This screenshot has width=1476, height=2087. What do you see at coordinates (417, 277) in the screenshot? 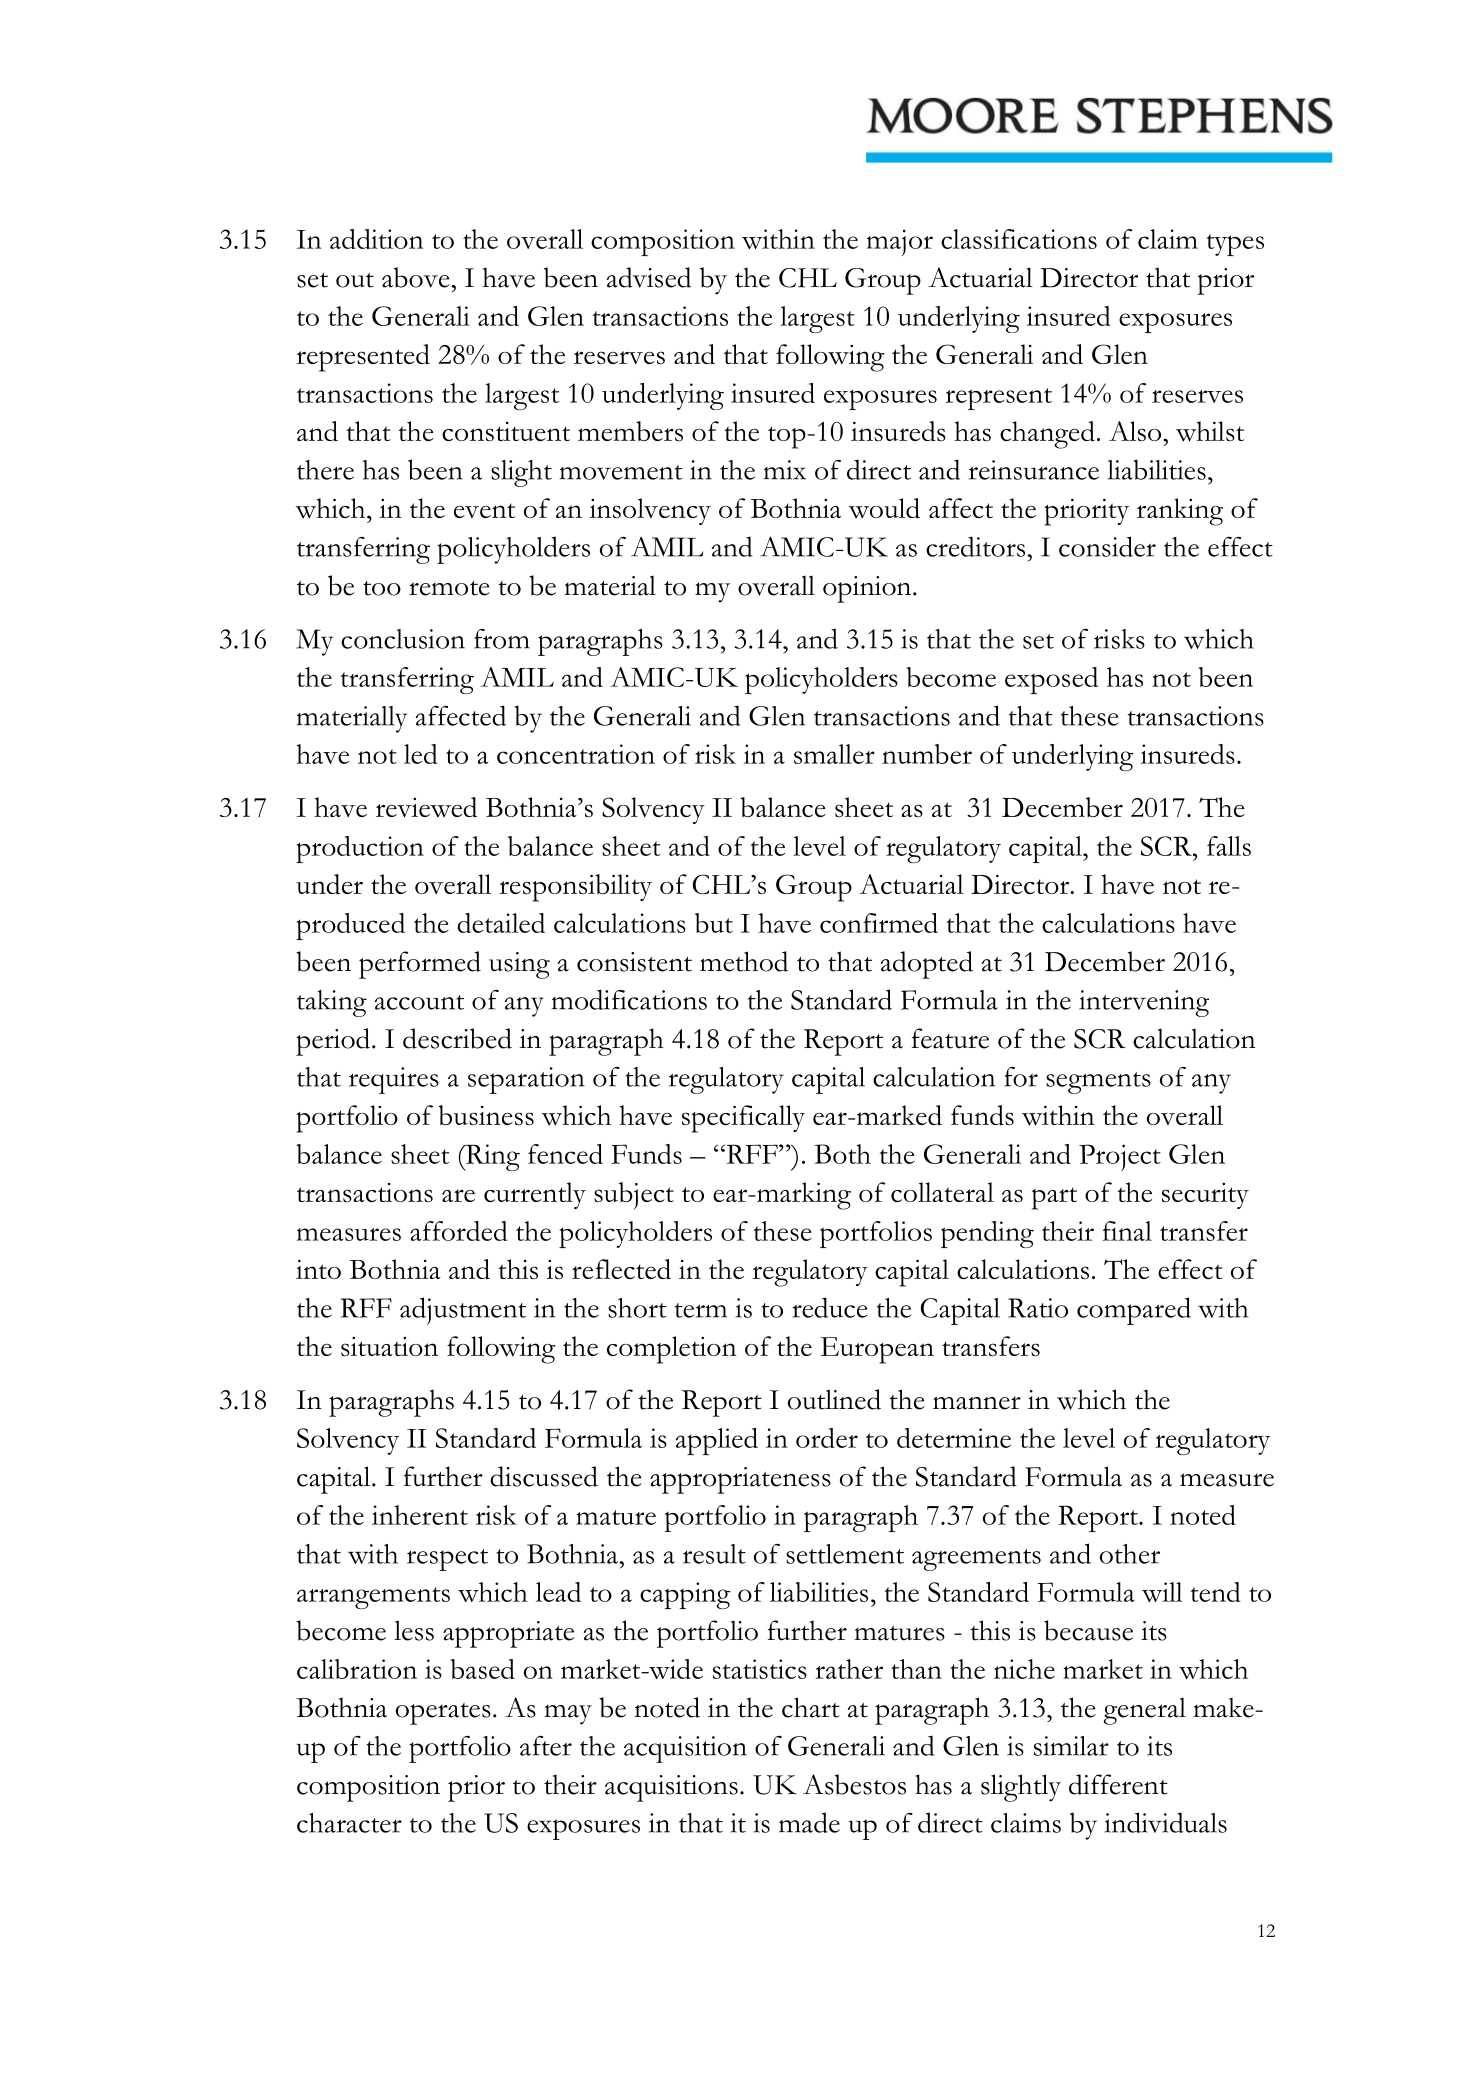
I see `above` at bounding box center [417, 277].
